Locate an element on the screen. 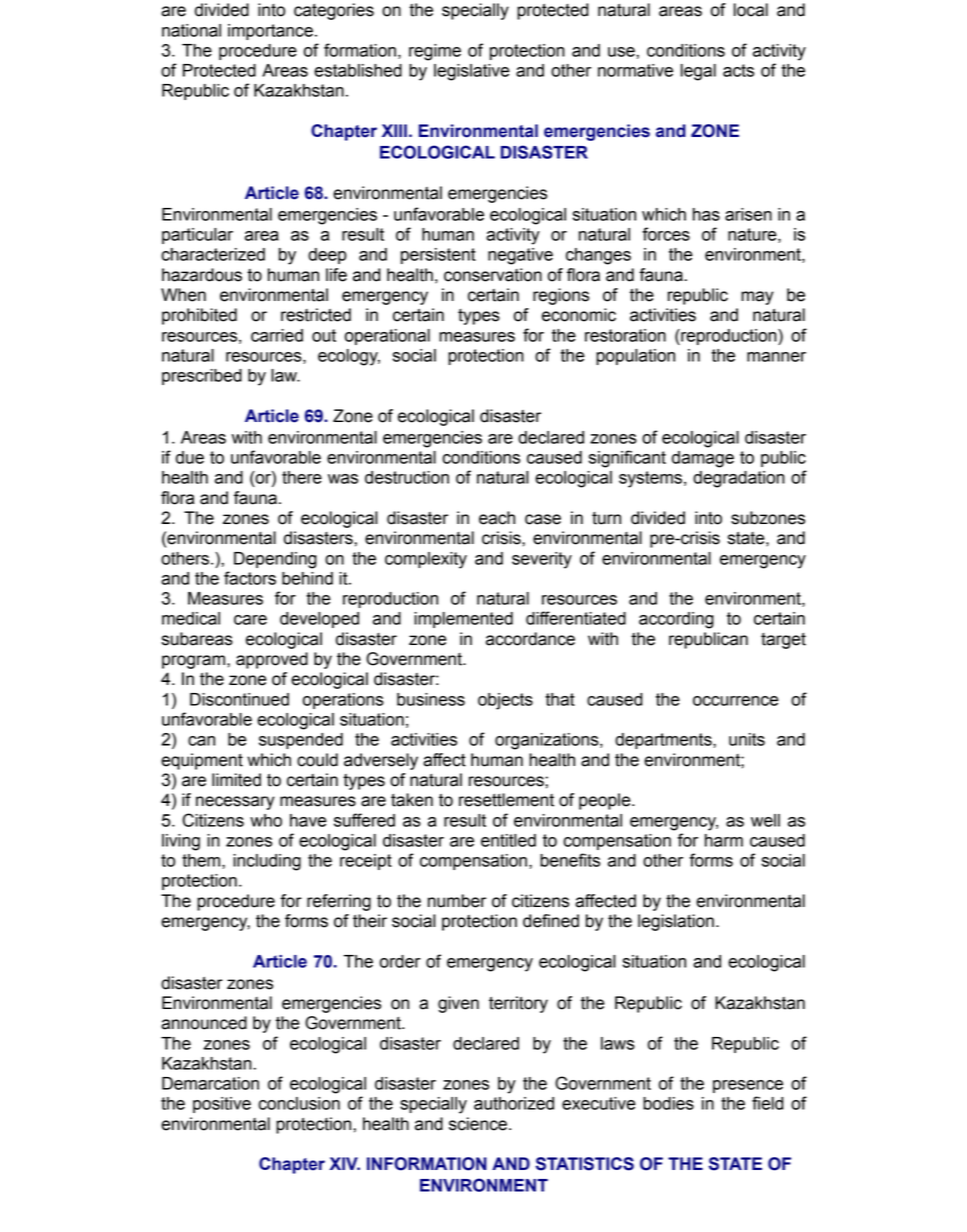  positive is located at coordinates (222, 1105).
